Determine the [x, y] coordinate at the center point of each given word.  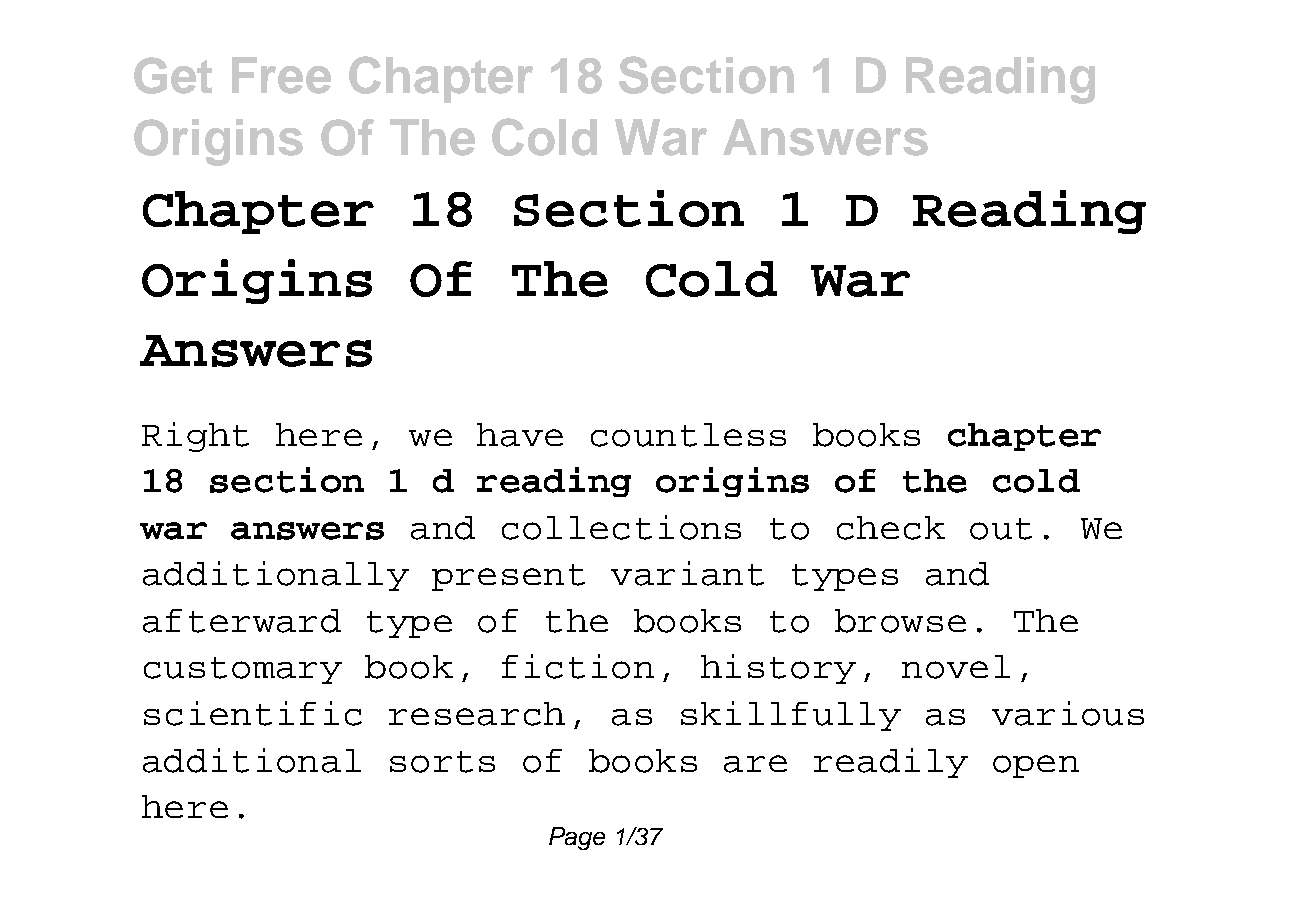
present [508, 577]
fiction [578, 666]
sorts [442, 762]
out [1001, 529]
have [520, 435]
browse [900, 621]
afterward [242, 621]
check [891, 528]
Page [577, 838]
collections [621, 527]
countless [688, 435]
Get [173, 75]
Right [195, 437]
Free [281, 75]
